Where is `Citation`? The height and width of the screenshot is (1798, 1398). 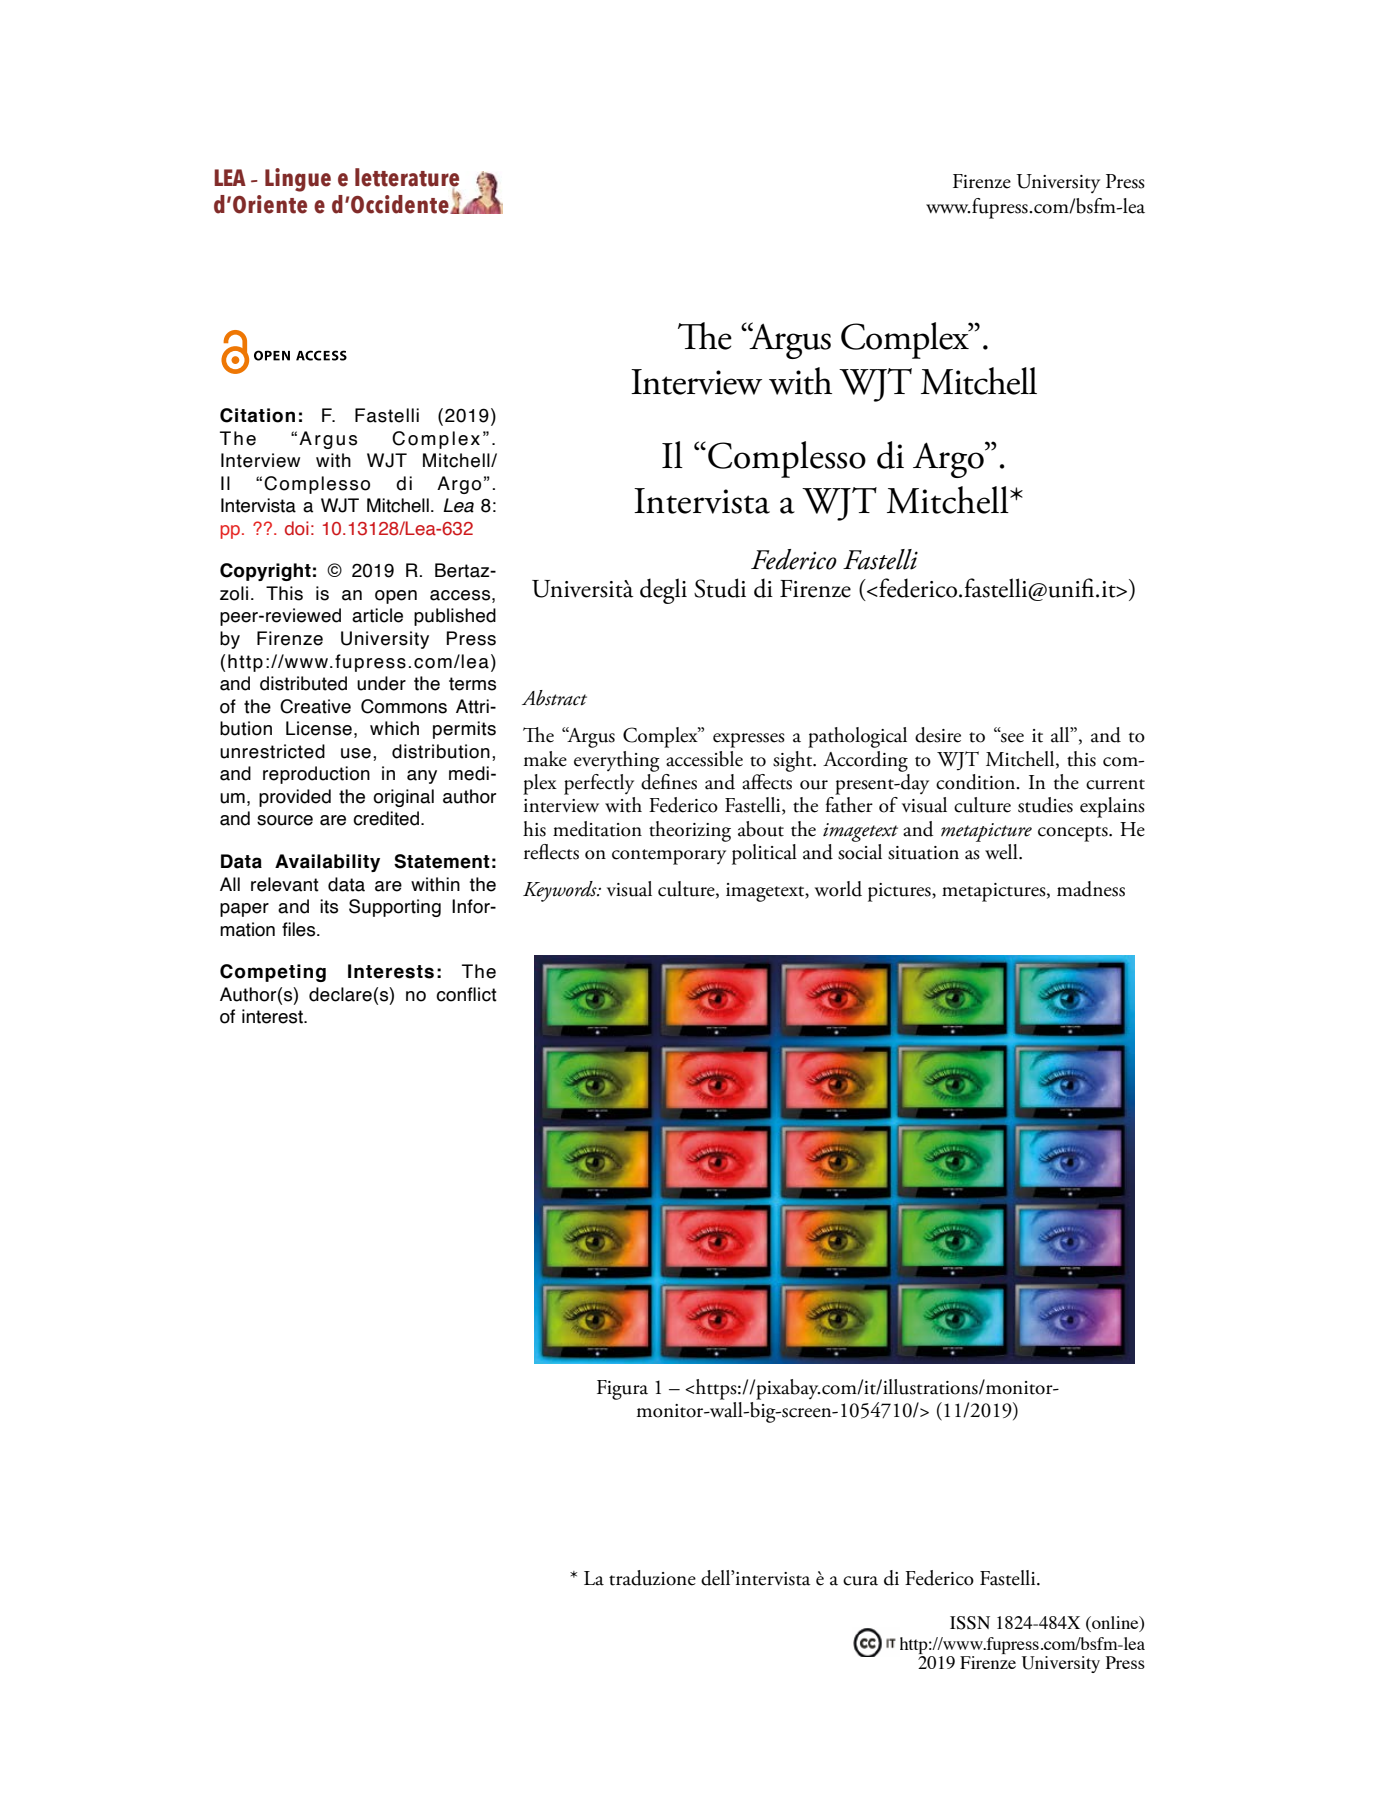
Citation is located at coordinates (257, 415).
